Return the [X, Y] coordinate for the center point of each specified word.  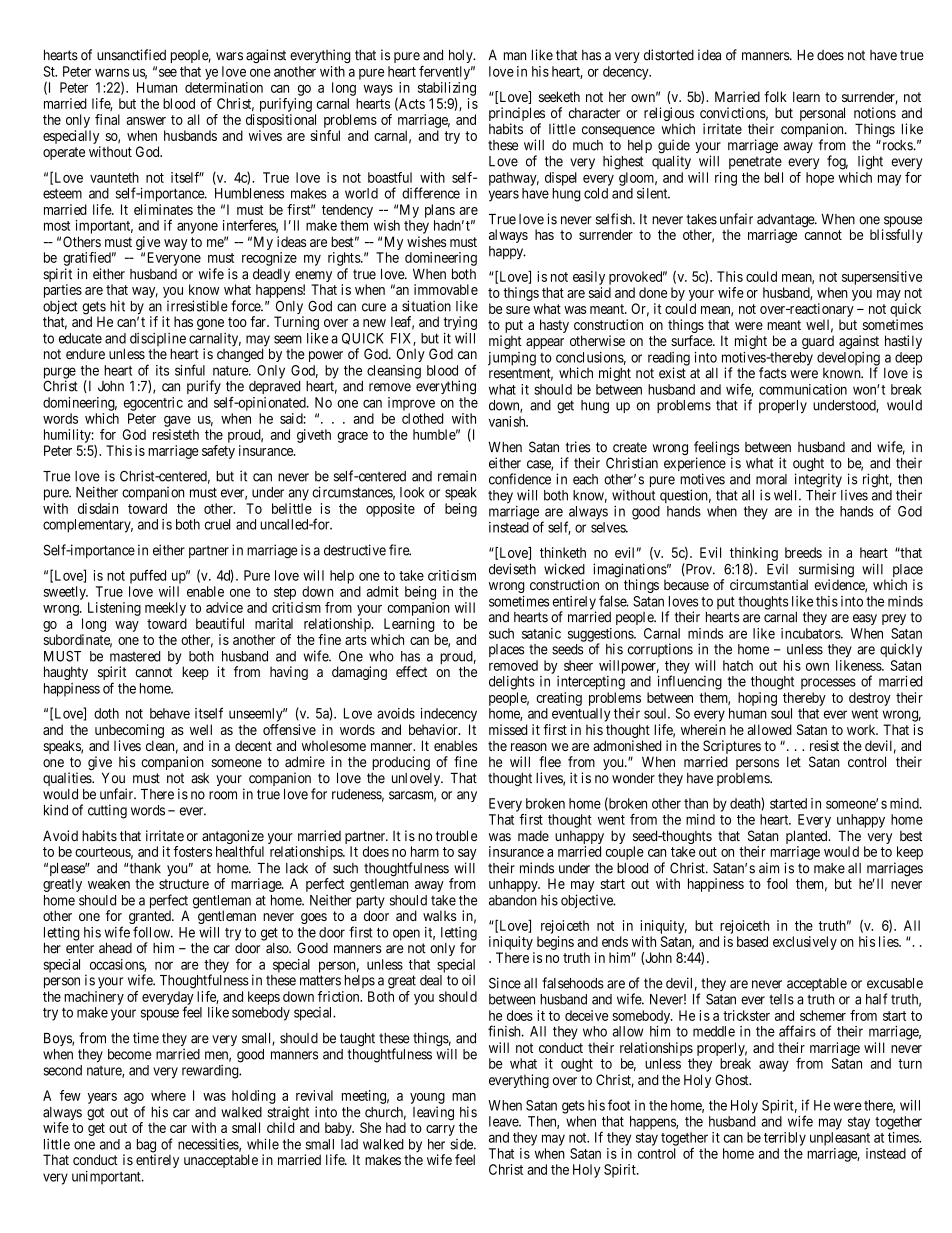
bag [146, 1147]
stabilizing [447, 89]
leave [504, 1121]
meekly [165, 609]
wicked [564, 569]
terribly [785, 1139]
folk [775, 96]
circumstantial [769, 584]
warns [112, 72]
